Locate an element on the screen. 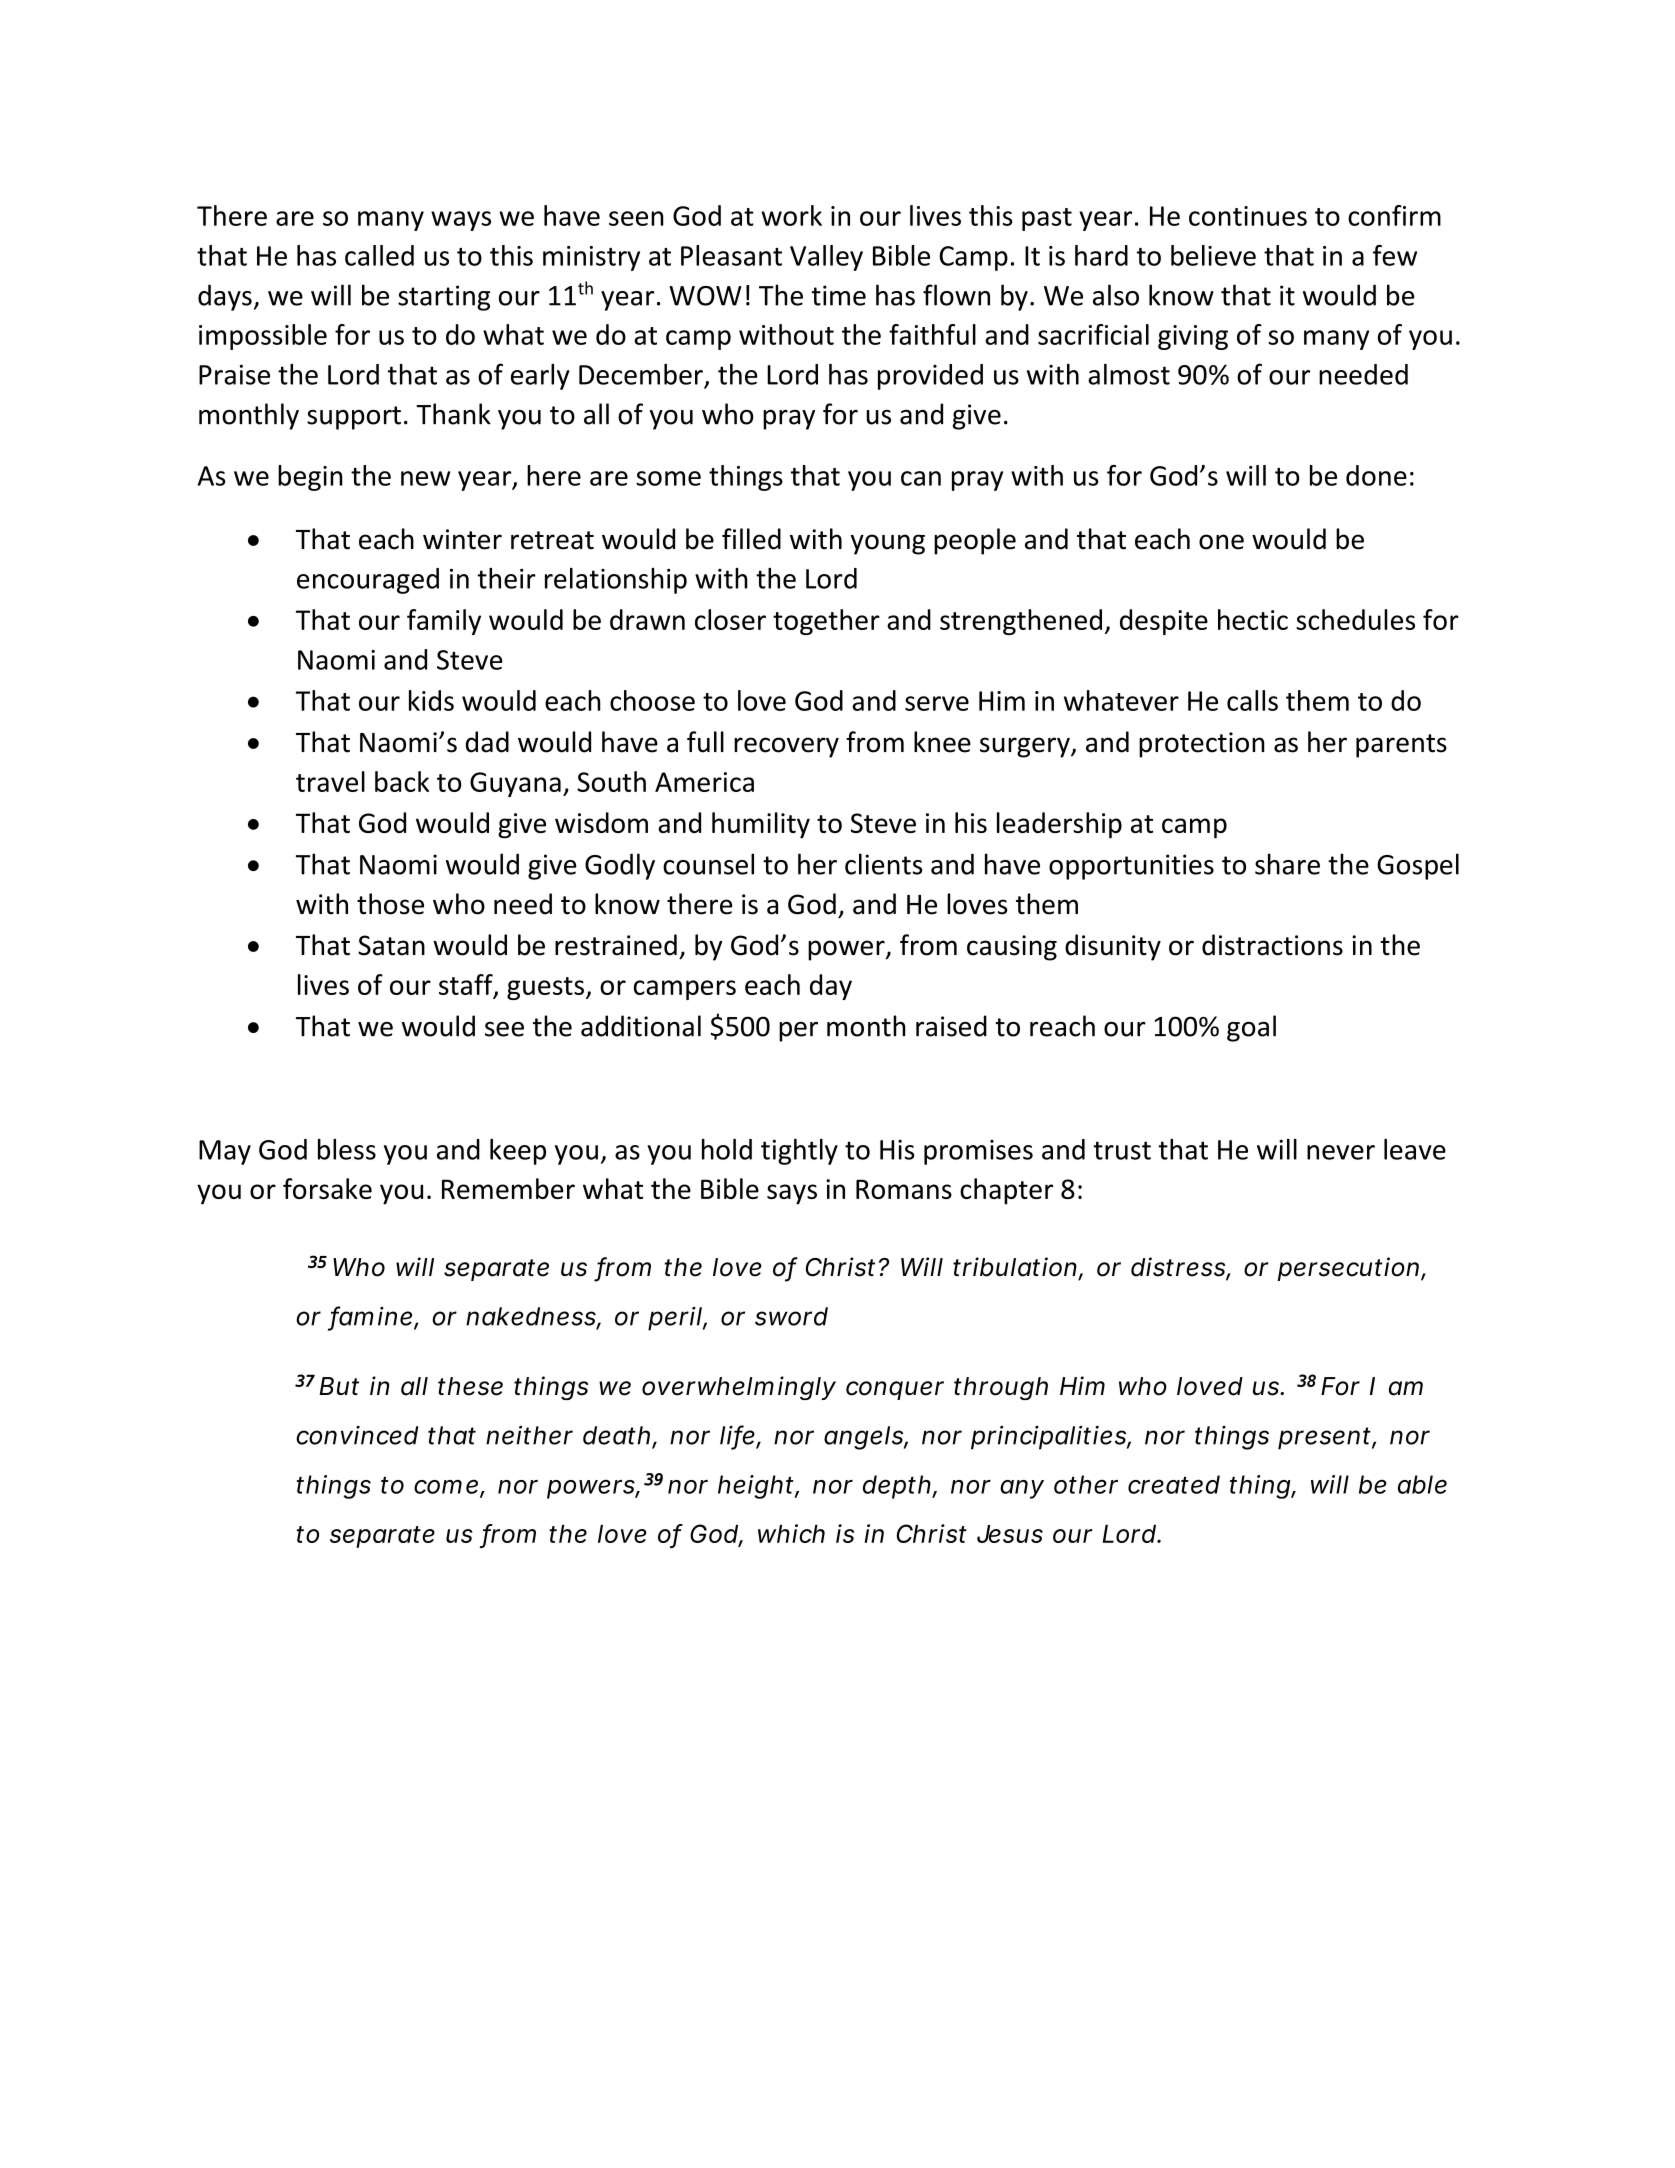 This screenshot has height=2168, width=1675. filled is located at coordinates (751, 539).
